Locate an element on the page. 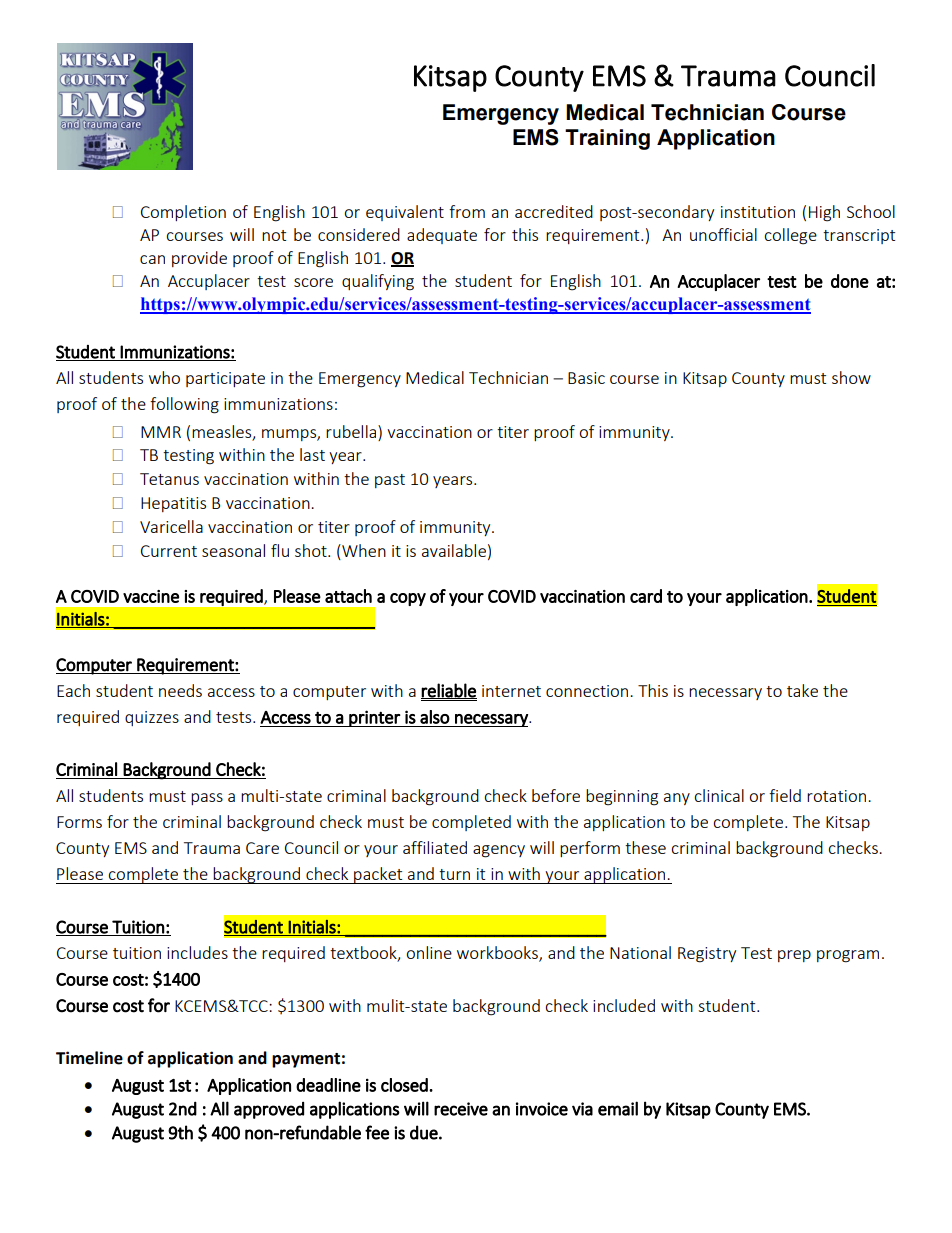 The width and height of the image is (952, 1233). vaccine is located at coordinates (151, 596).
